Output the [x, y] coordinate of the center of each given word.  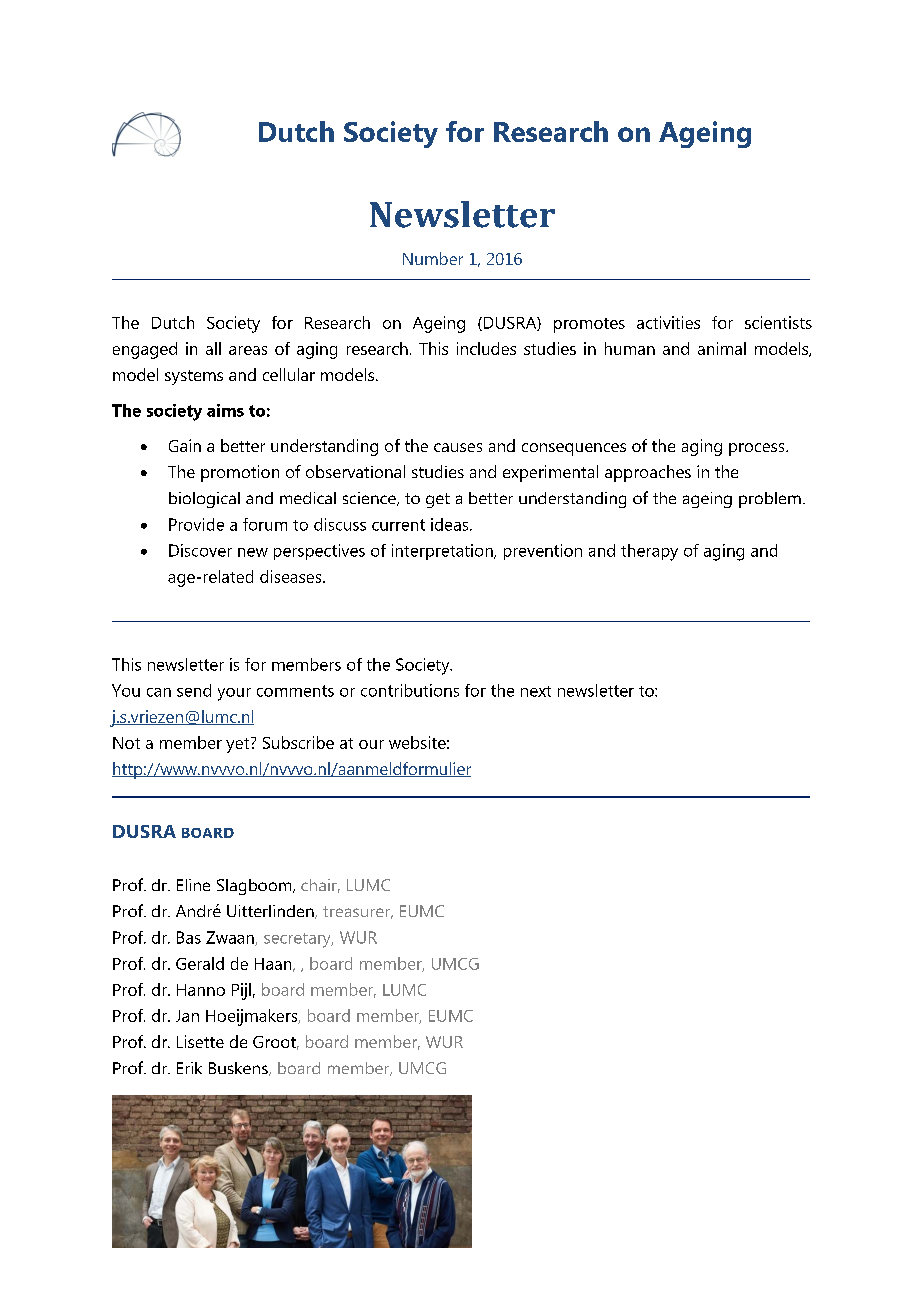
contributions [410, 690]
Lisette [200, 1041]
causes [458, 447]
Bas [189, 937]
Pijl [241, 991]
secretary [298, 940]
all [213, 348]
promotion [240, 473]
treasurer [358, 912]
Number [433, 258]
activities [668, 322]
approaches [648, 473]
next [536, 691]
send [194, 690]
